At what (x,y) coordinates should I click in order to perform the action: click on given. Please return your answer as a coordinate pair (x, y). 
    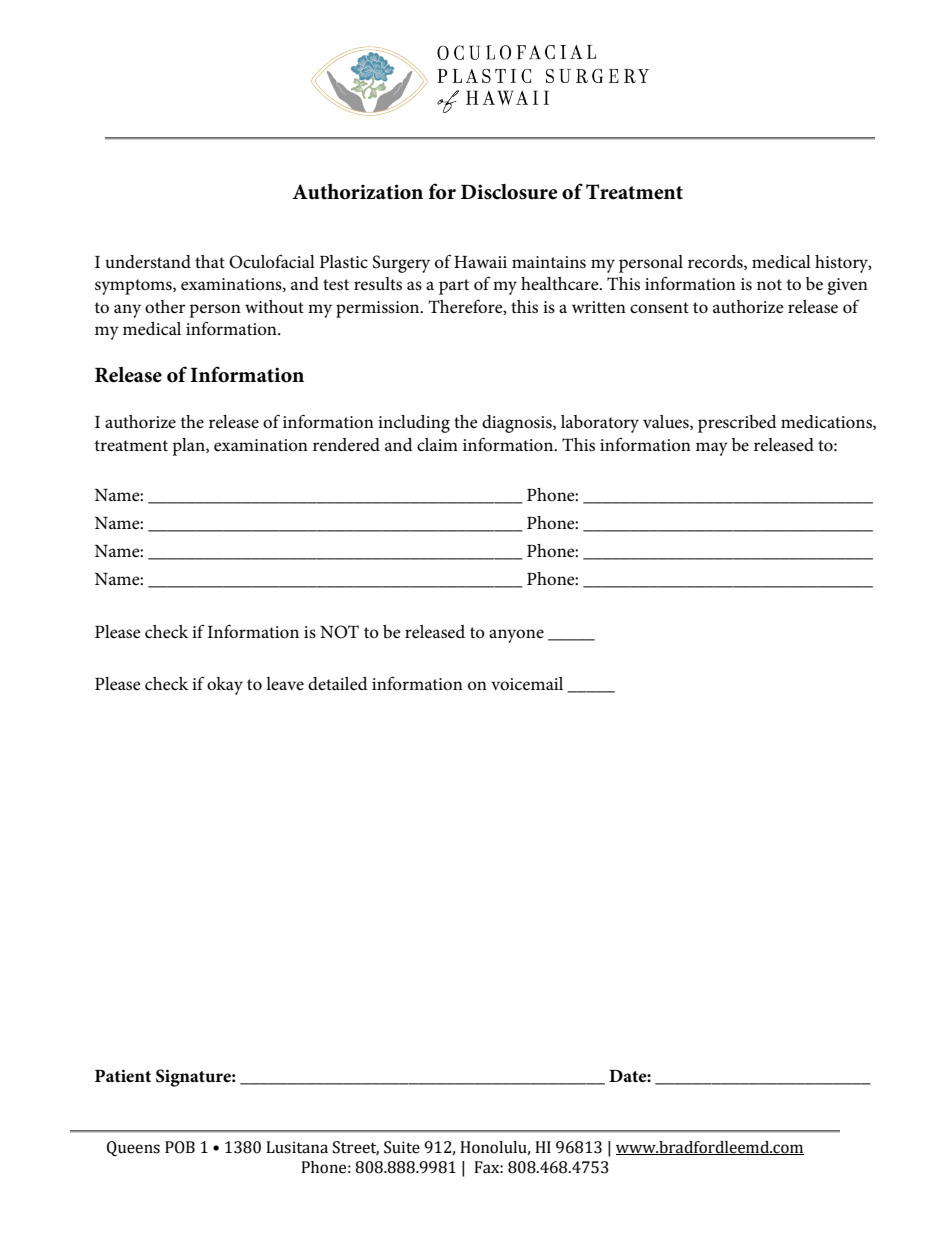
    Looking at the image, I should click on (847, 286).
